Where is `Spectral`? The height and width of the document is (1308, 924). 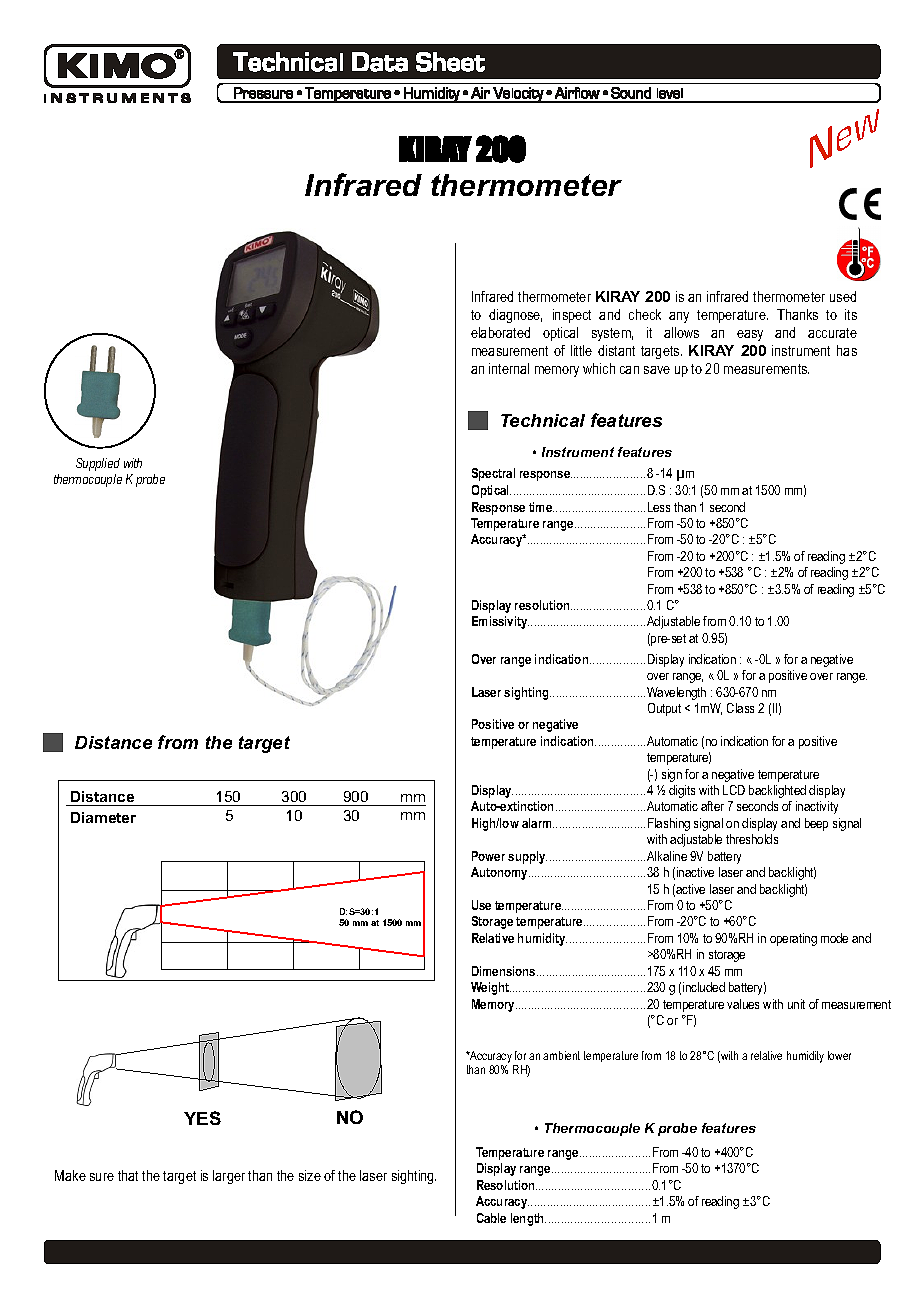
Spectral is located at coordinates (493, 474).
